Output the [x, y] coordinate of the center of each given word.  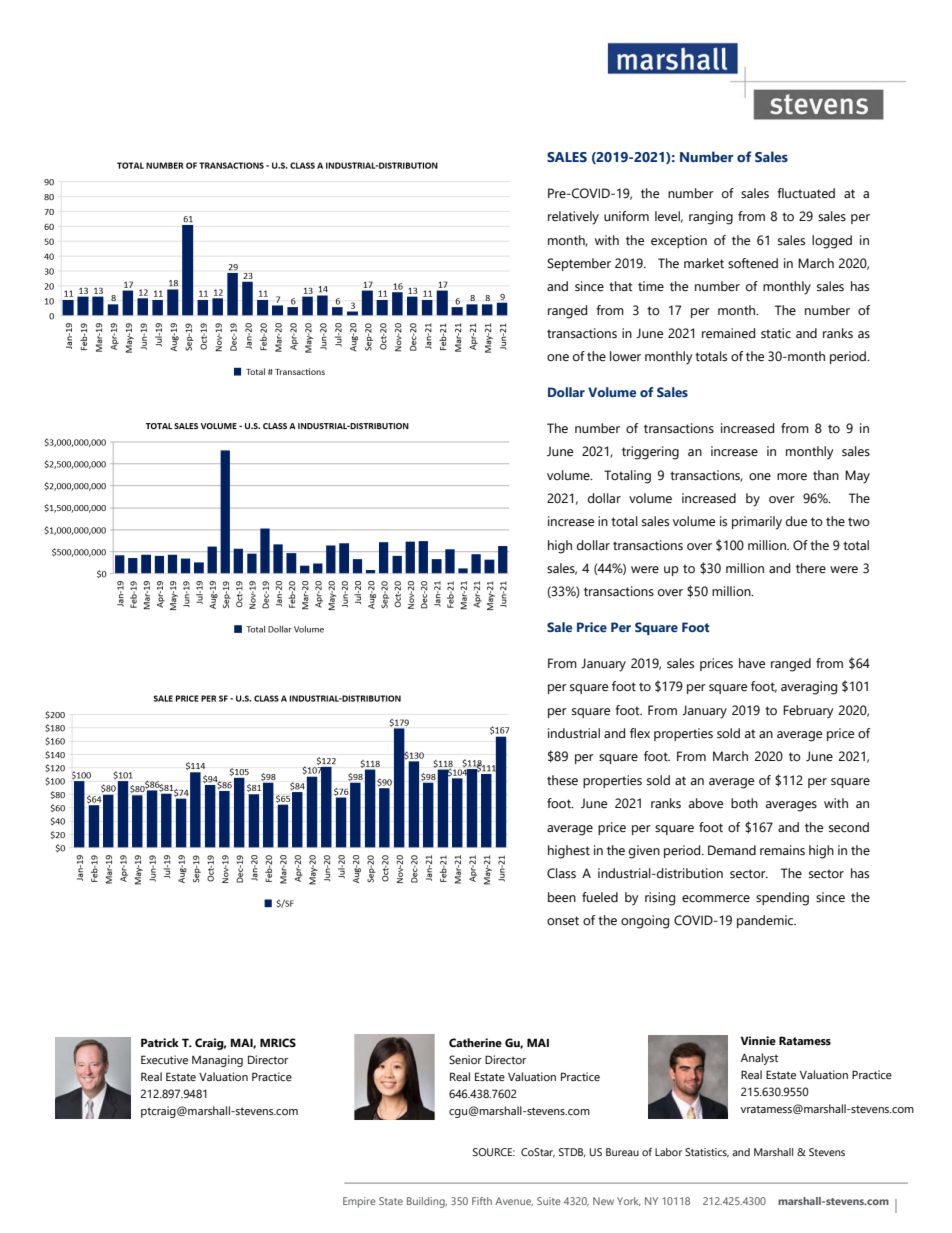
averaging [809, 688]
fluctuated [806, 193]
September [579, 264]
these [562, 780]
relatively [573, 218]
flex [640, 733]
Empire [359, 1202]
